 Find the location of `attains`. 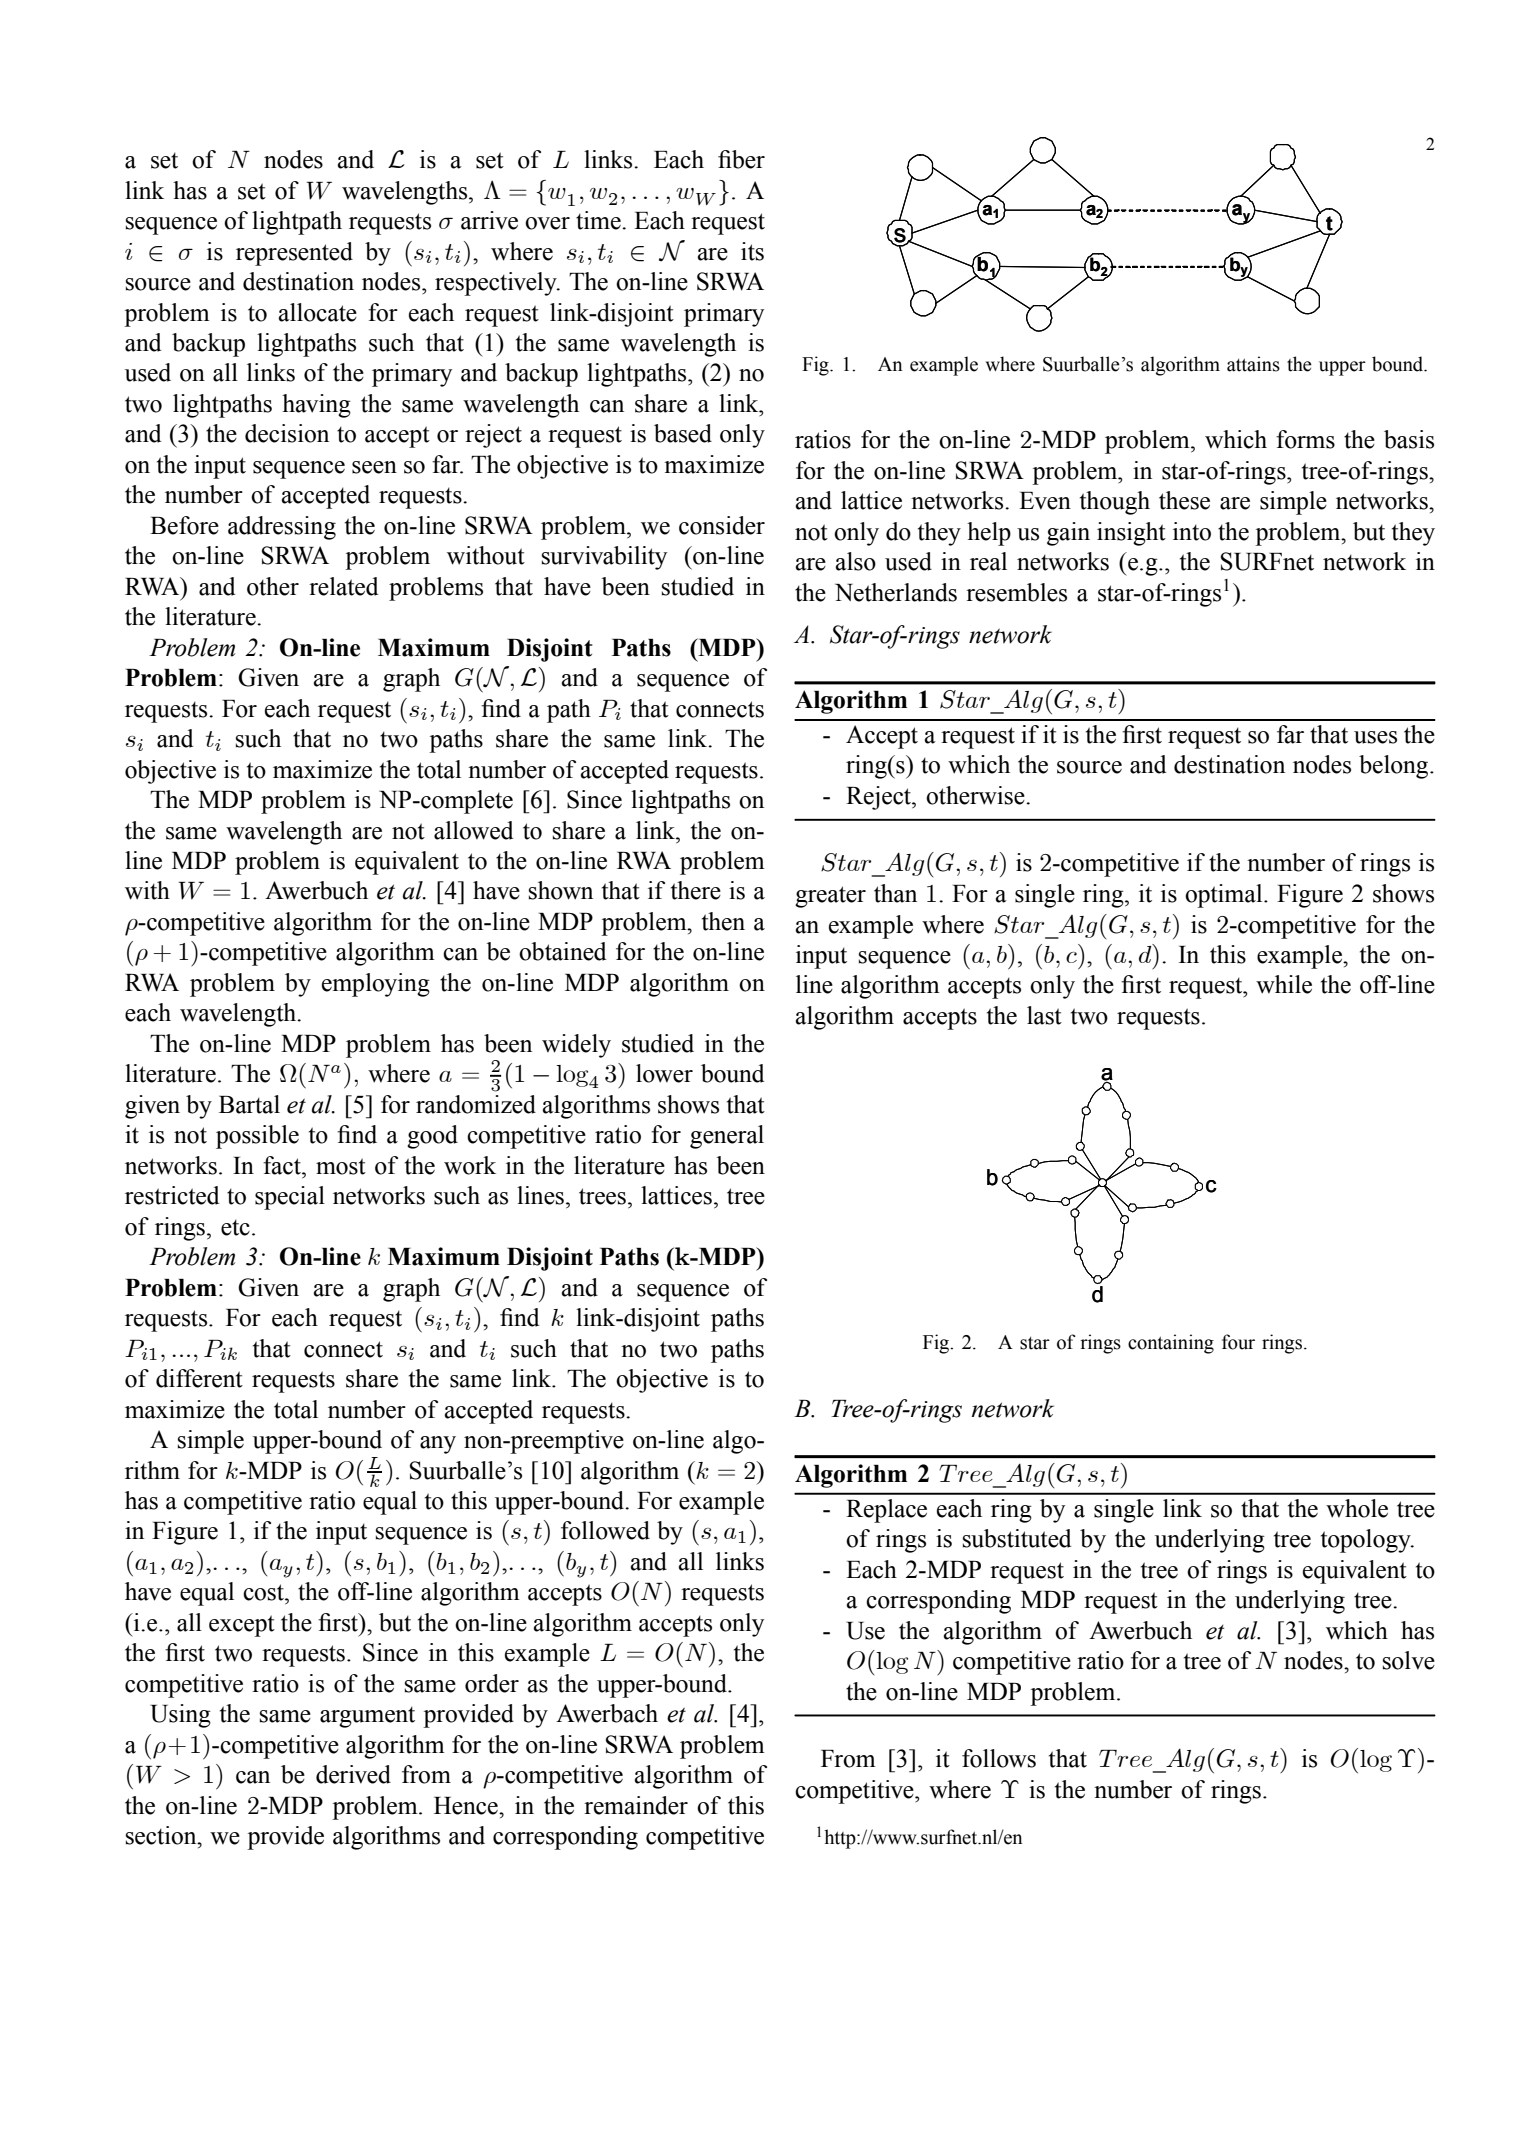

attains is located at coordinates (1253, 364).
